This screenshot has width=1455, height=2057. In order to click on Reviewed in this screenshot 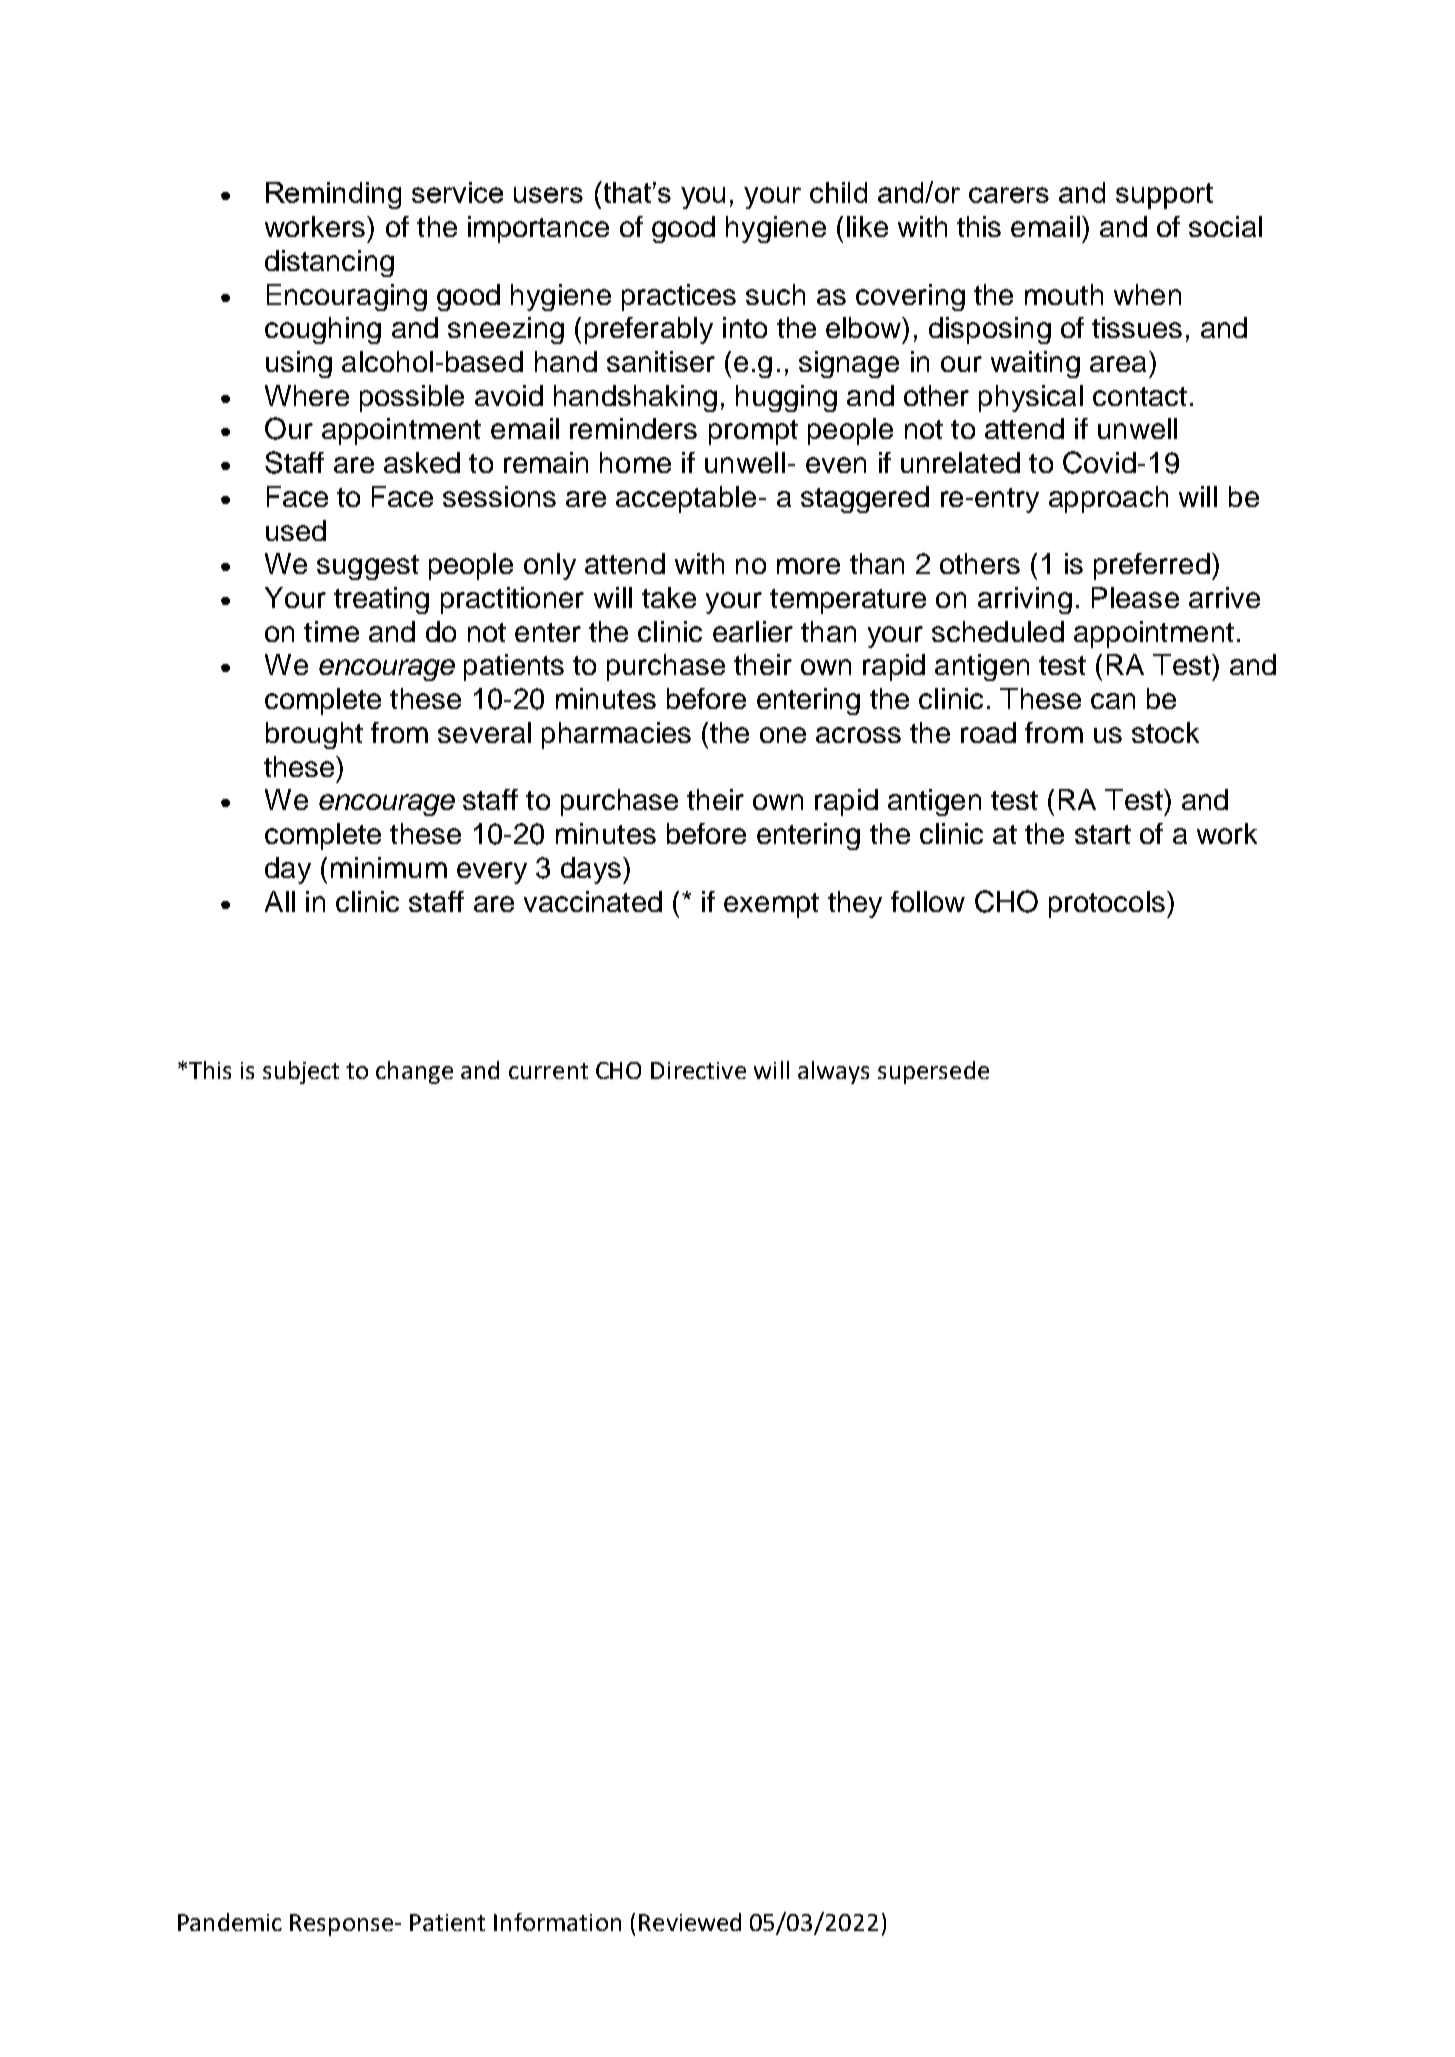, I will do `click(690, 1922)`.
